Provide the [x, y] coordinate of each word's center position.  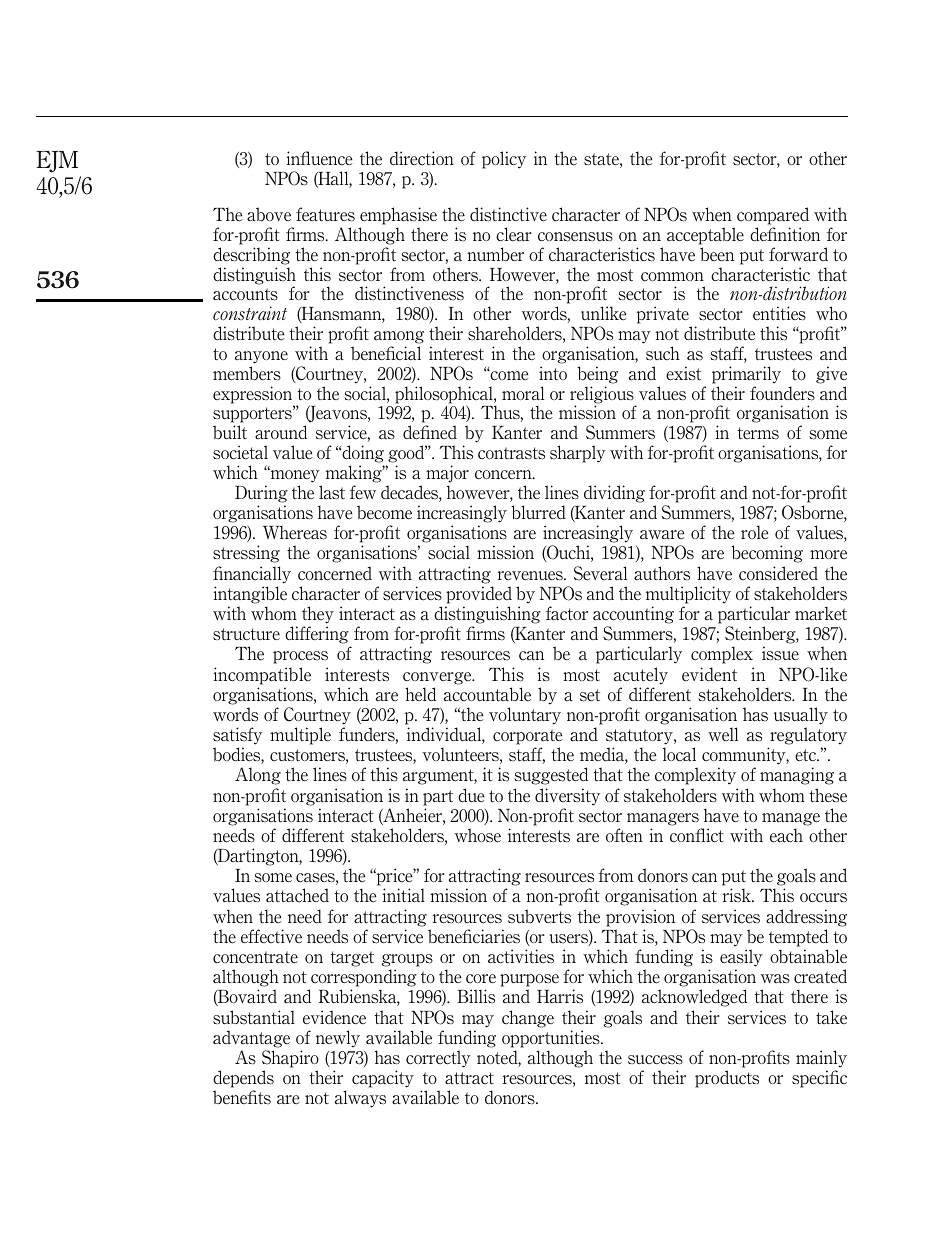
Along [258, 776]
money [294, 475]
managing [797, 776]
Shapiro [290, 1059]
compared [773, 216]
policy [504, 160]
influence [319, 158]
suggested [551, 776]
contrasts [511, 453]
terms [758, 433]
